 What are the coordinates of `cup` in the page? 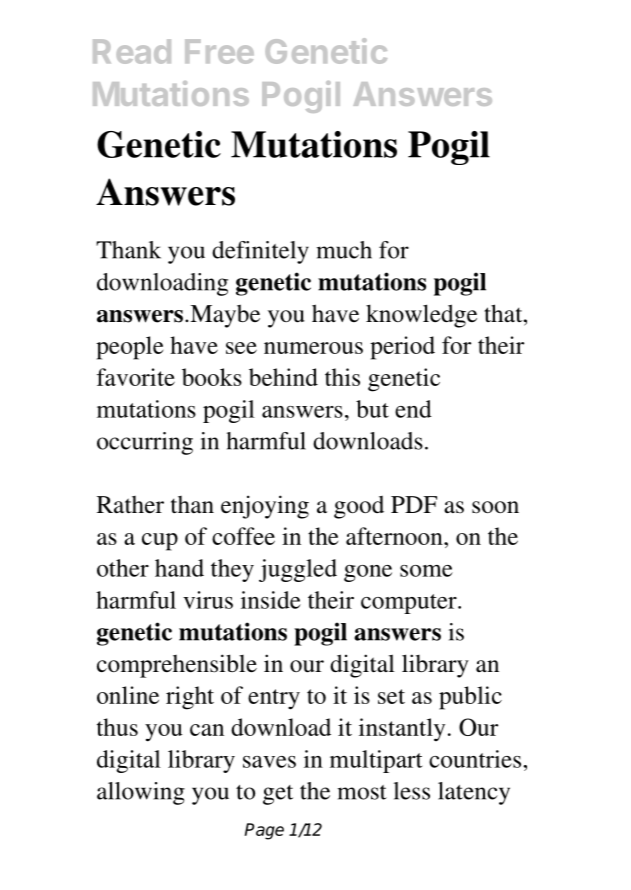 It's located at (160, 542).
